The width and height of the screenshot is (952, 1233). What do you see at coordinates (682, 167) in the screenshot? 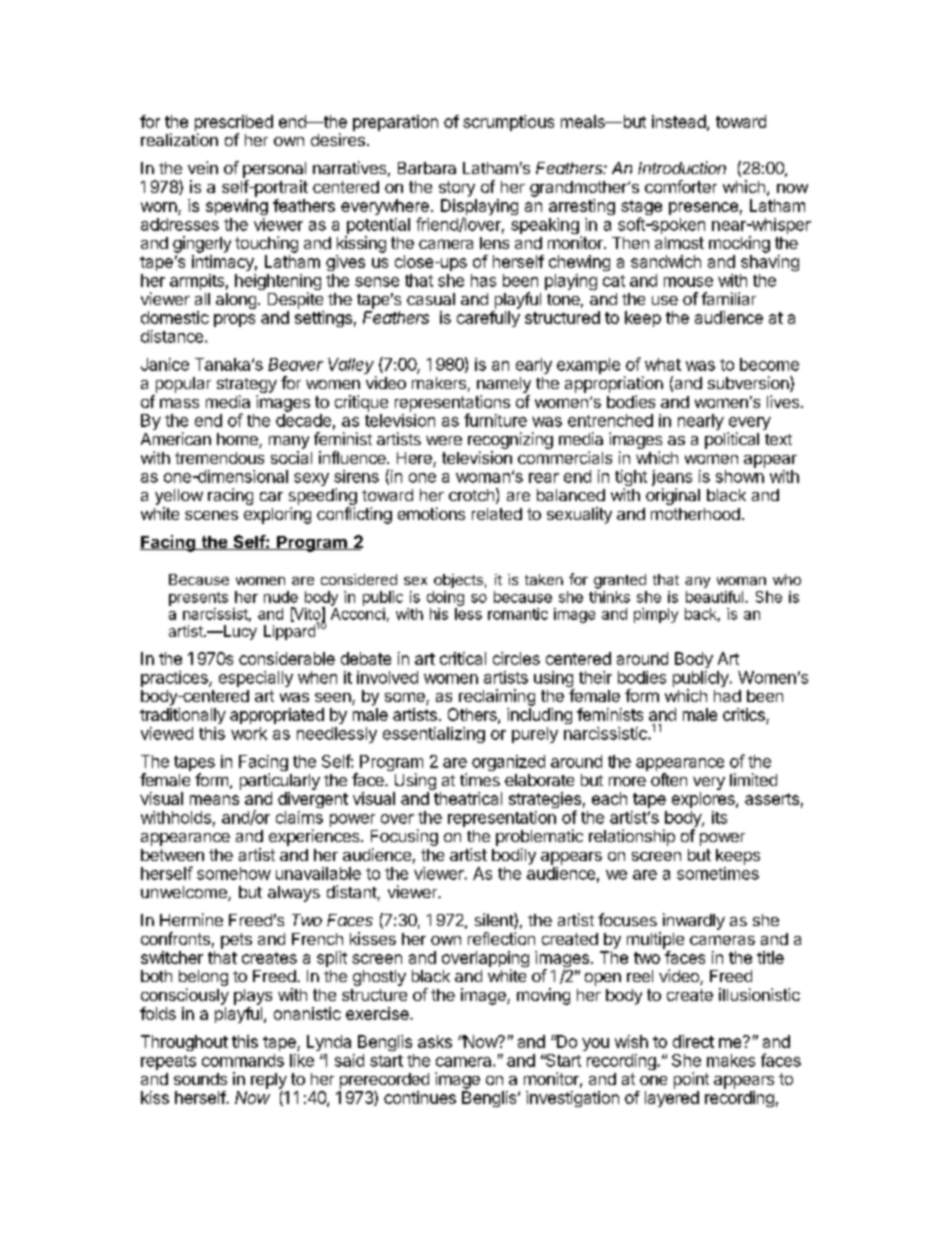
I see `Introduction` at bounding box center [682, 167].
